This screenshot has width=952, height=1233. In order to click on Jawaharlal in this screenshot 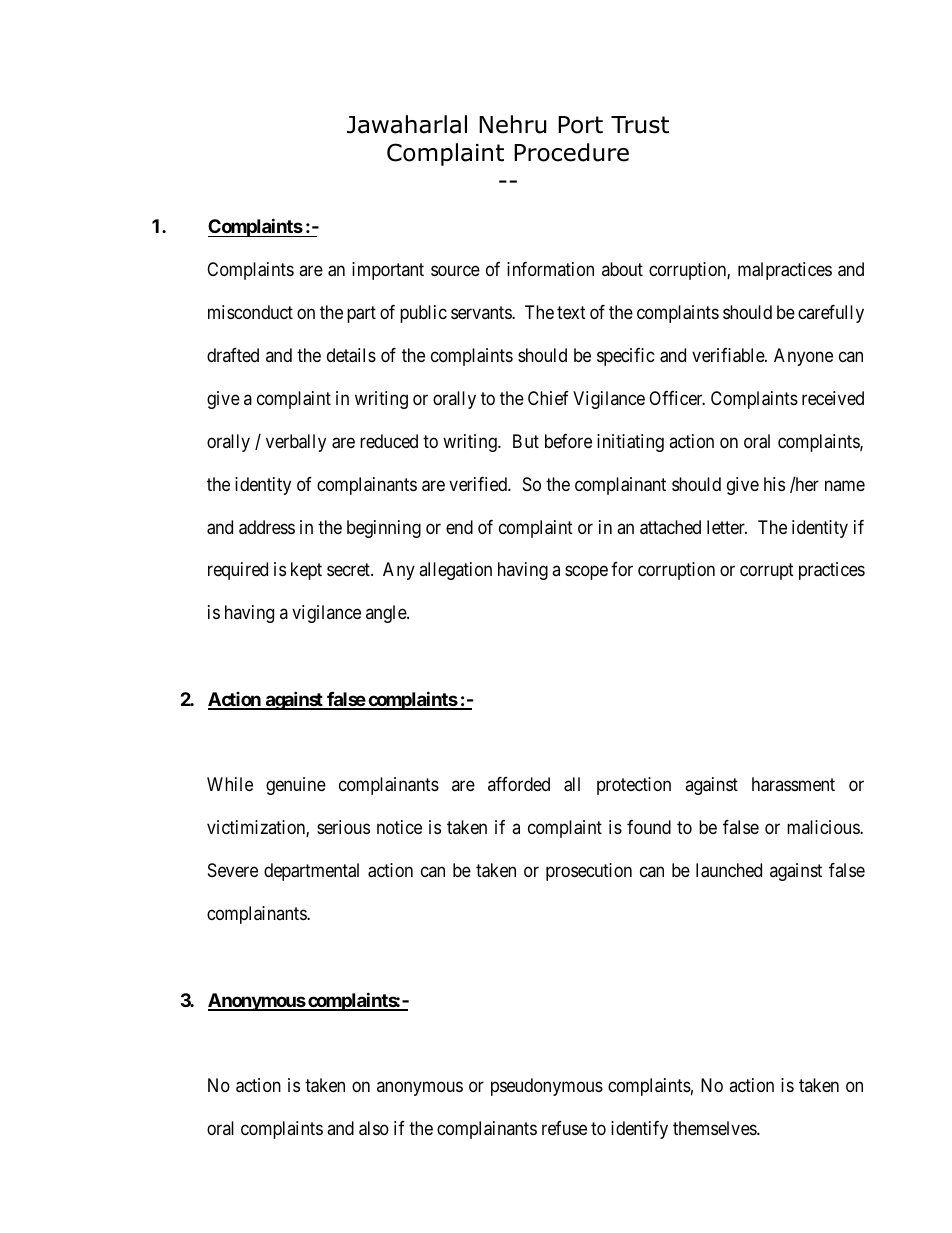, I will do `click(407, 124)`.
